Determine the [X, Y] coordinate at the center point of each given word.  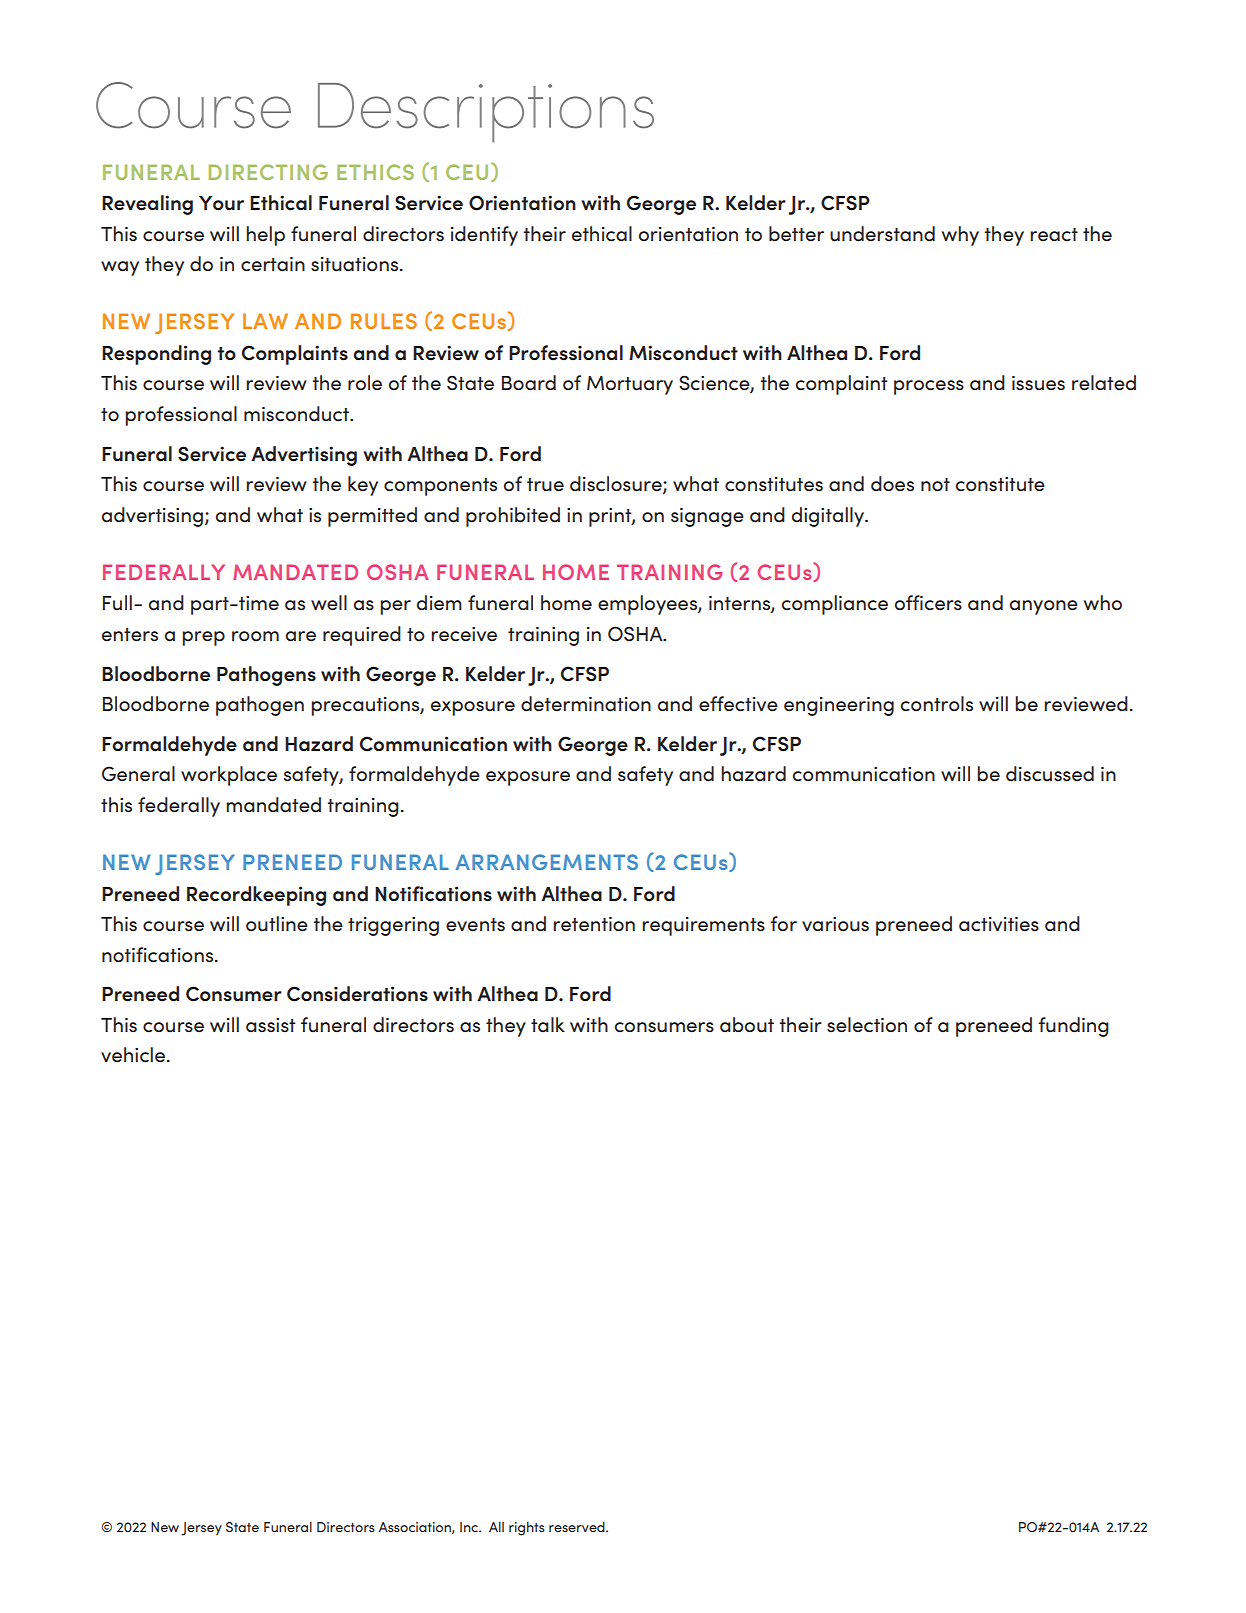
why [960, 236]
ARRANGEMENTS [546, 862]
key [363, 486]
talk [548, 1024]
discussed [1050, 774]
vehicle [134, 1055]
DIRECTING [268, 172]
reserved [578, 1526]
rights [527, 1528]
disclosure [617, 485]
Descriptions [486, 112]
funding [1073, 1027]
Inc [470, 1527]
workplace [229, 776]
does [892, 484]
